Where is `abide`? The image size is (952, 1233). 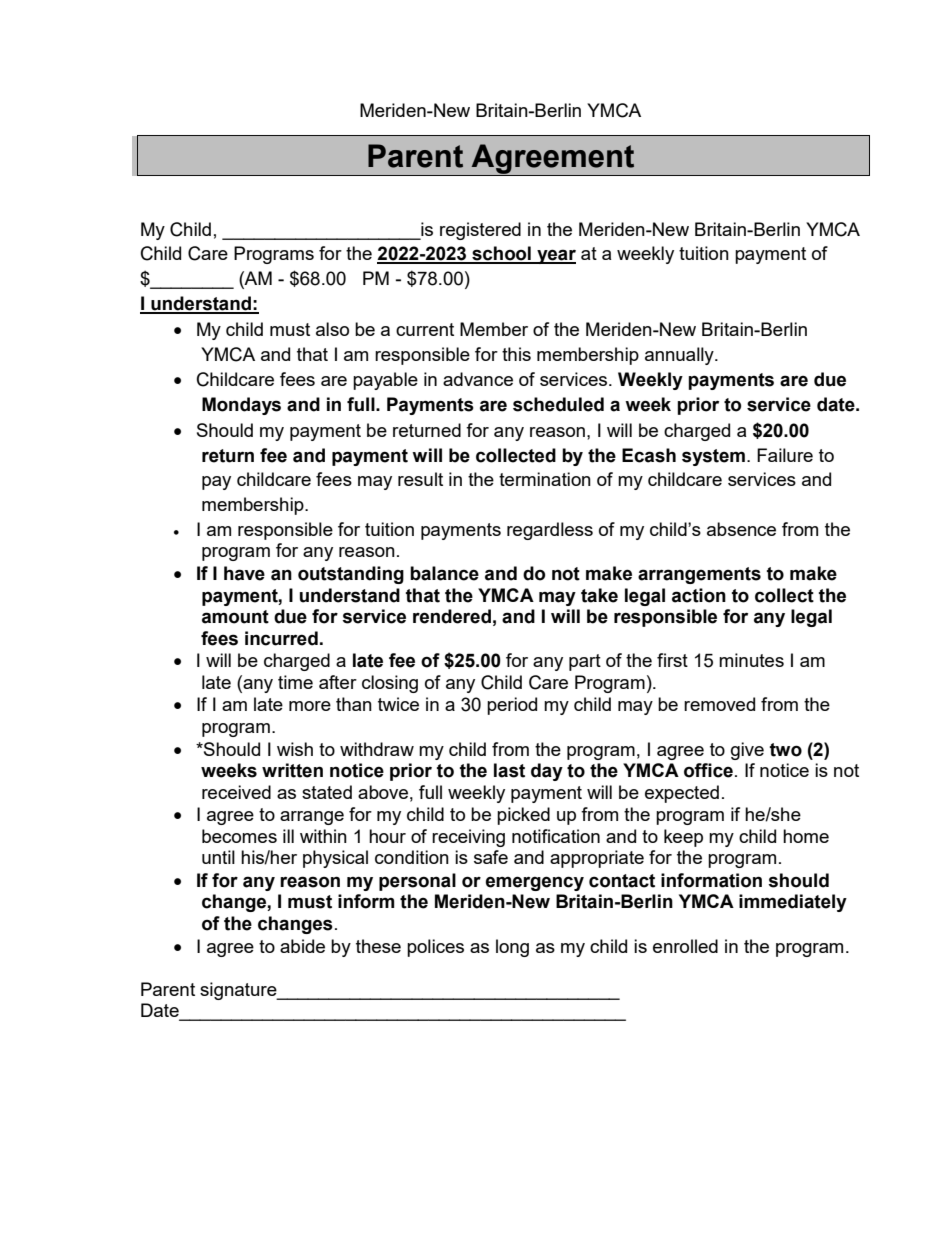 abide is located at coordinates (302, 946).
